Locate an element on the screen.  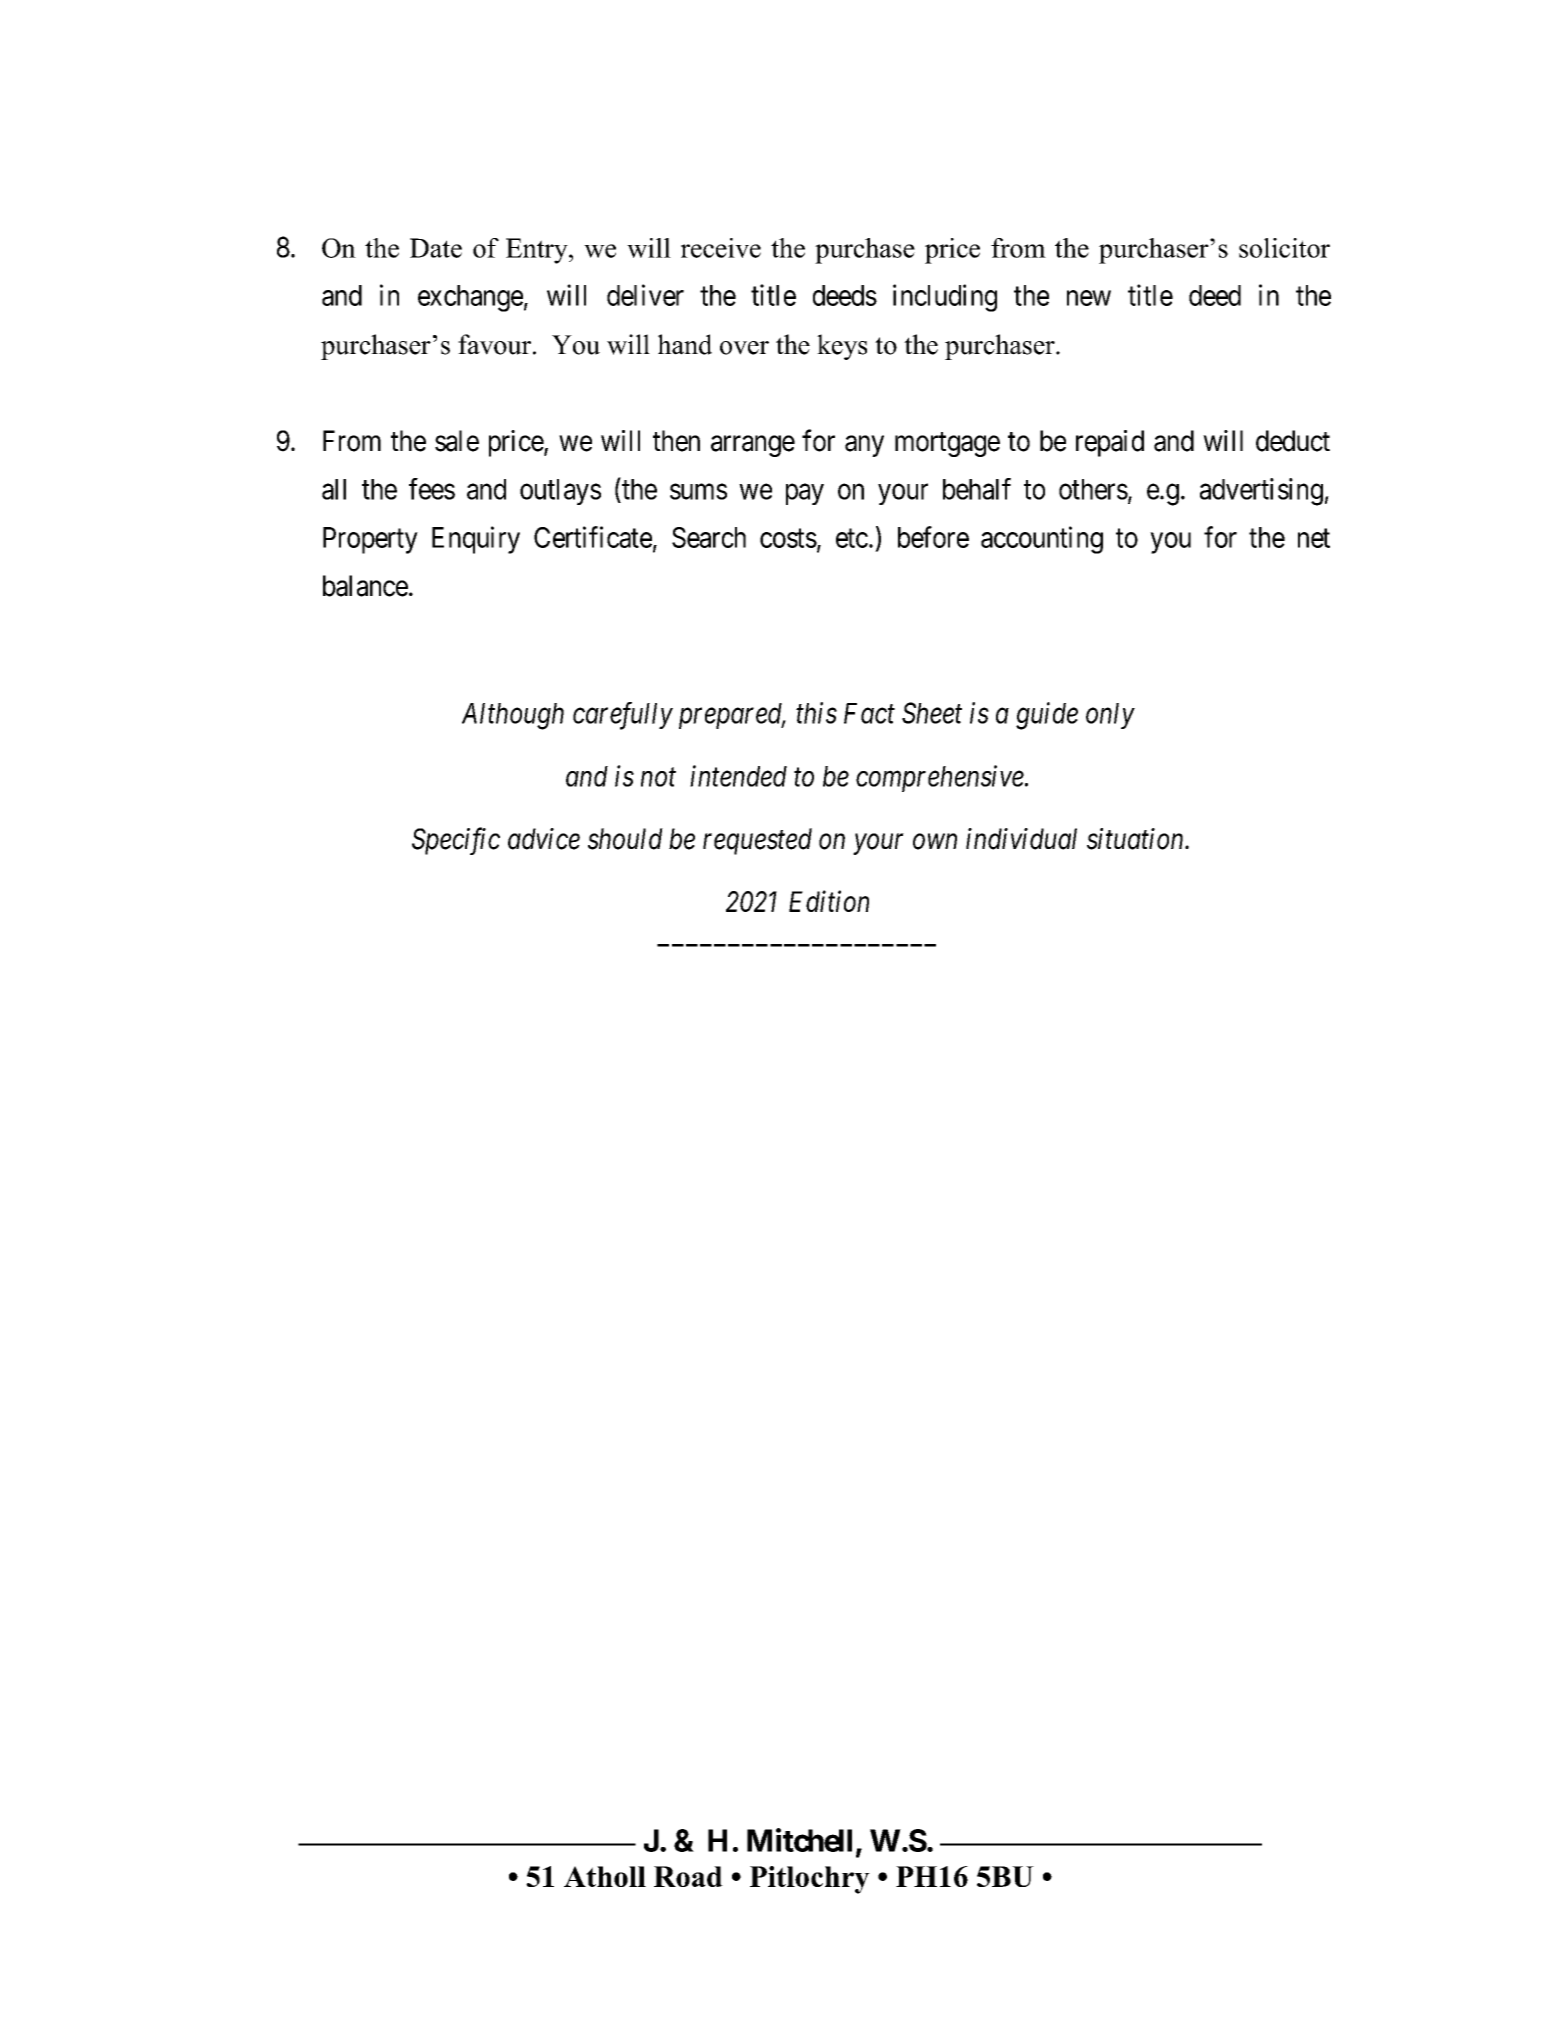
Specific is located at coordinates (456, 841).
